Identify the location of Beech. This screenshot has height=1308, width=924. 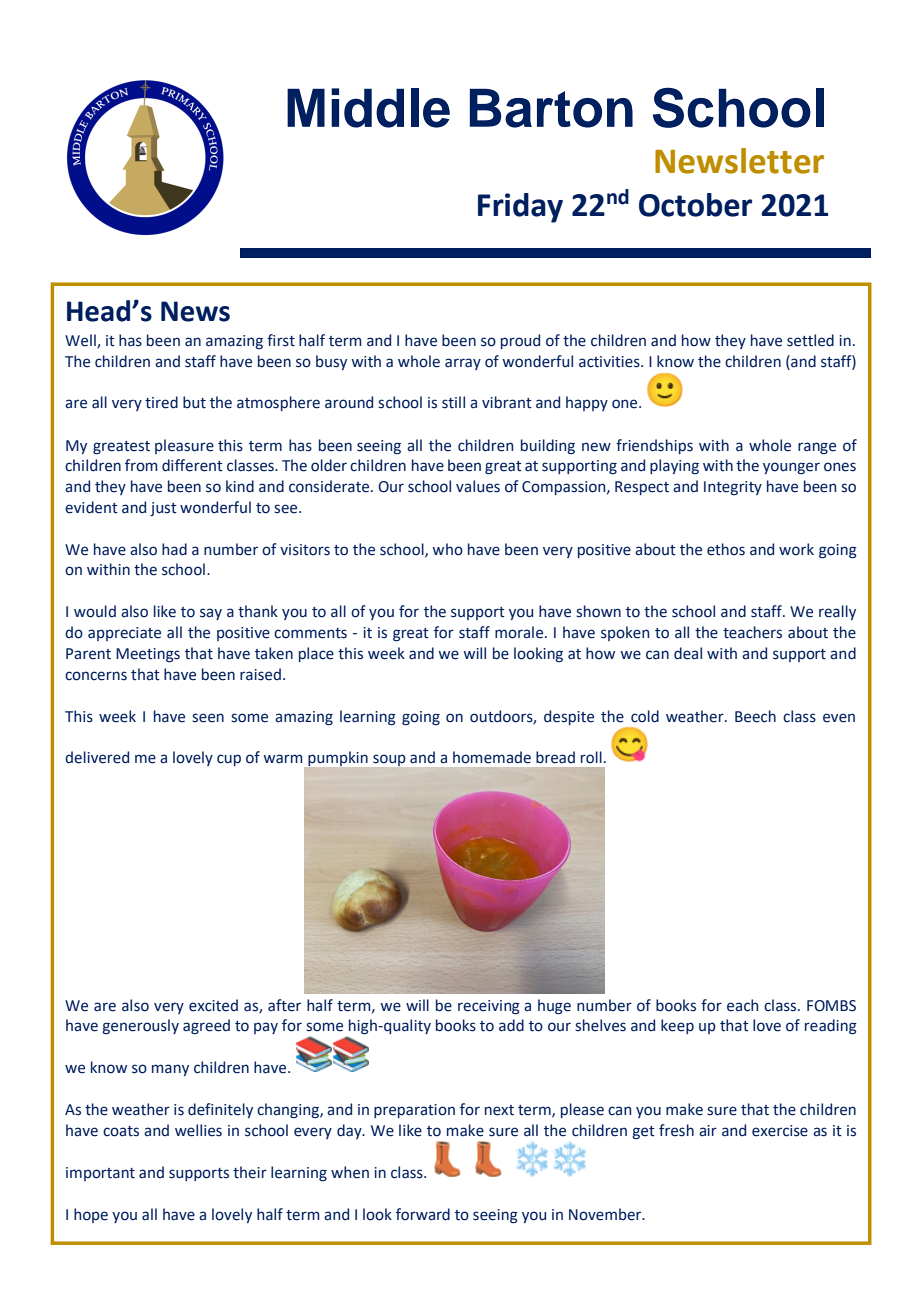
(755, 716).
